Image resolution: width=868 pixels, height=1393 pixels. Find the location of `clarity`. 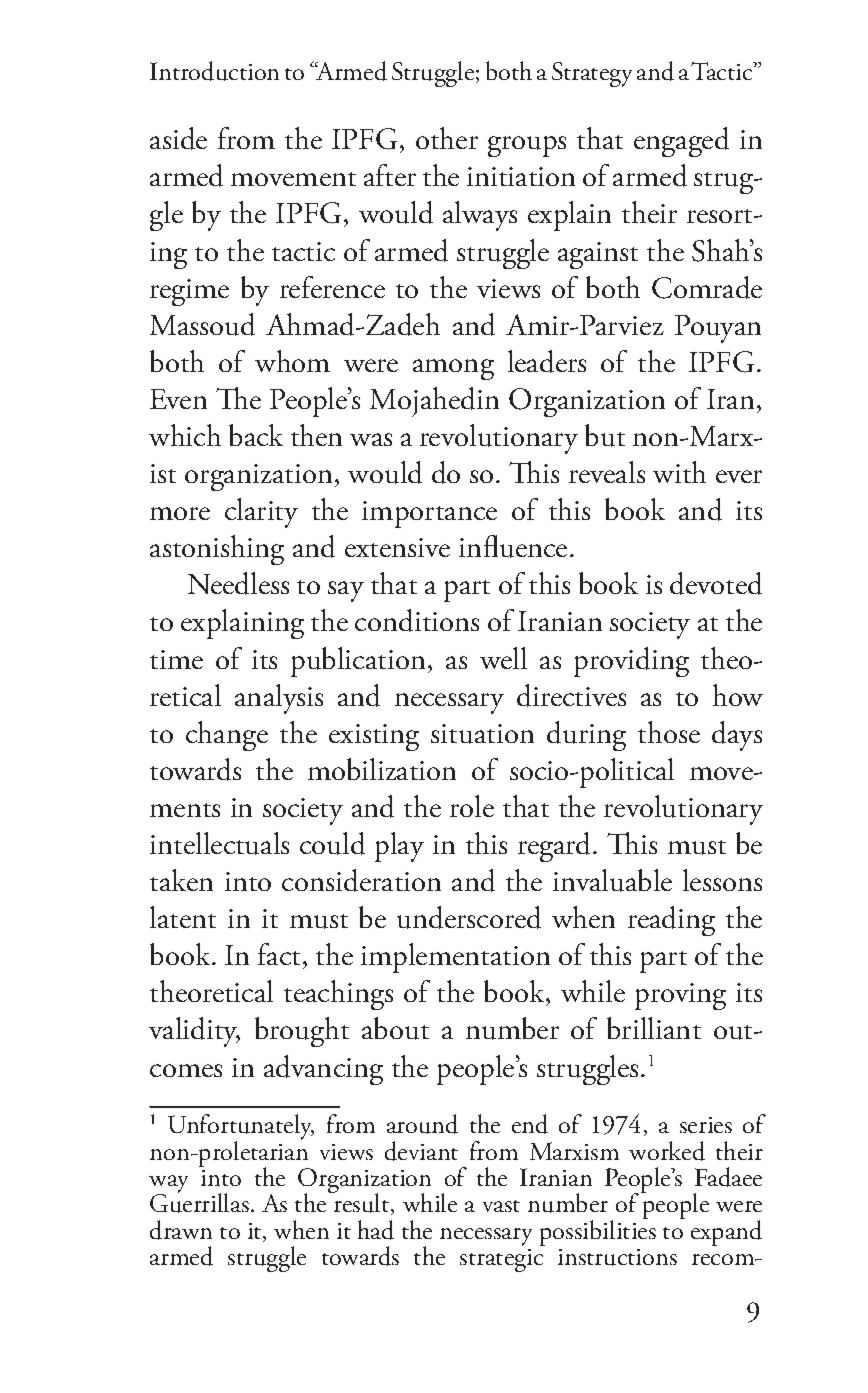

clarity is located at coordinates (261, 513).
